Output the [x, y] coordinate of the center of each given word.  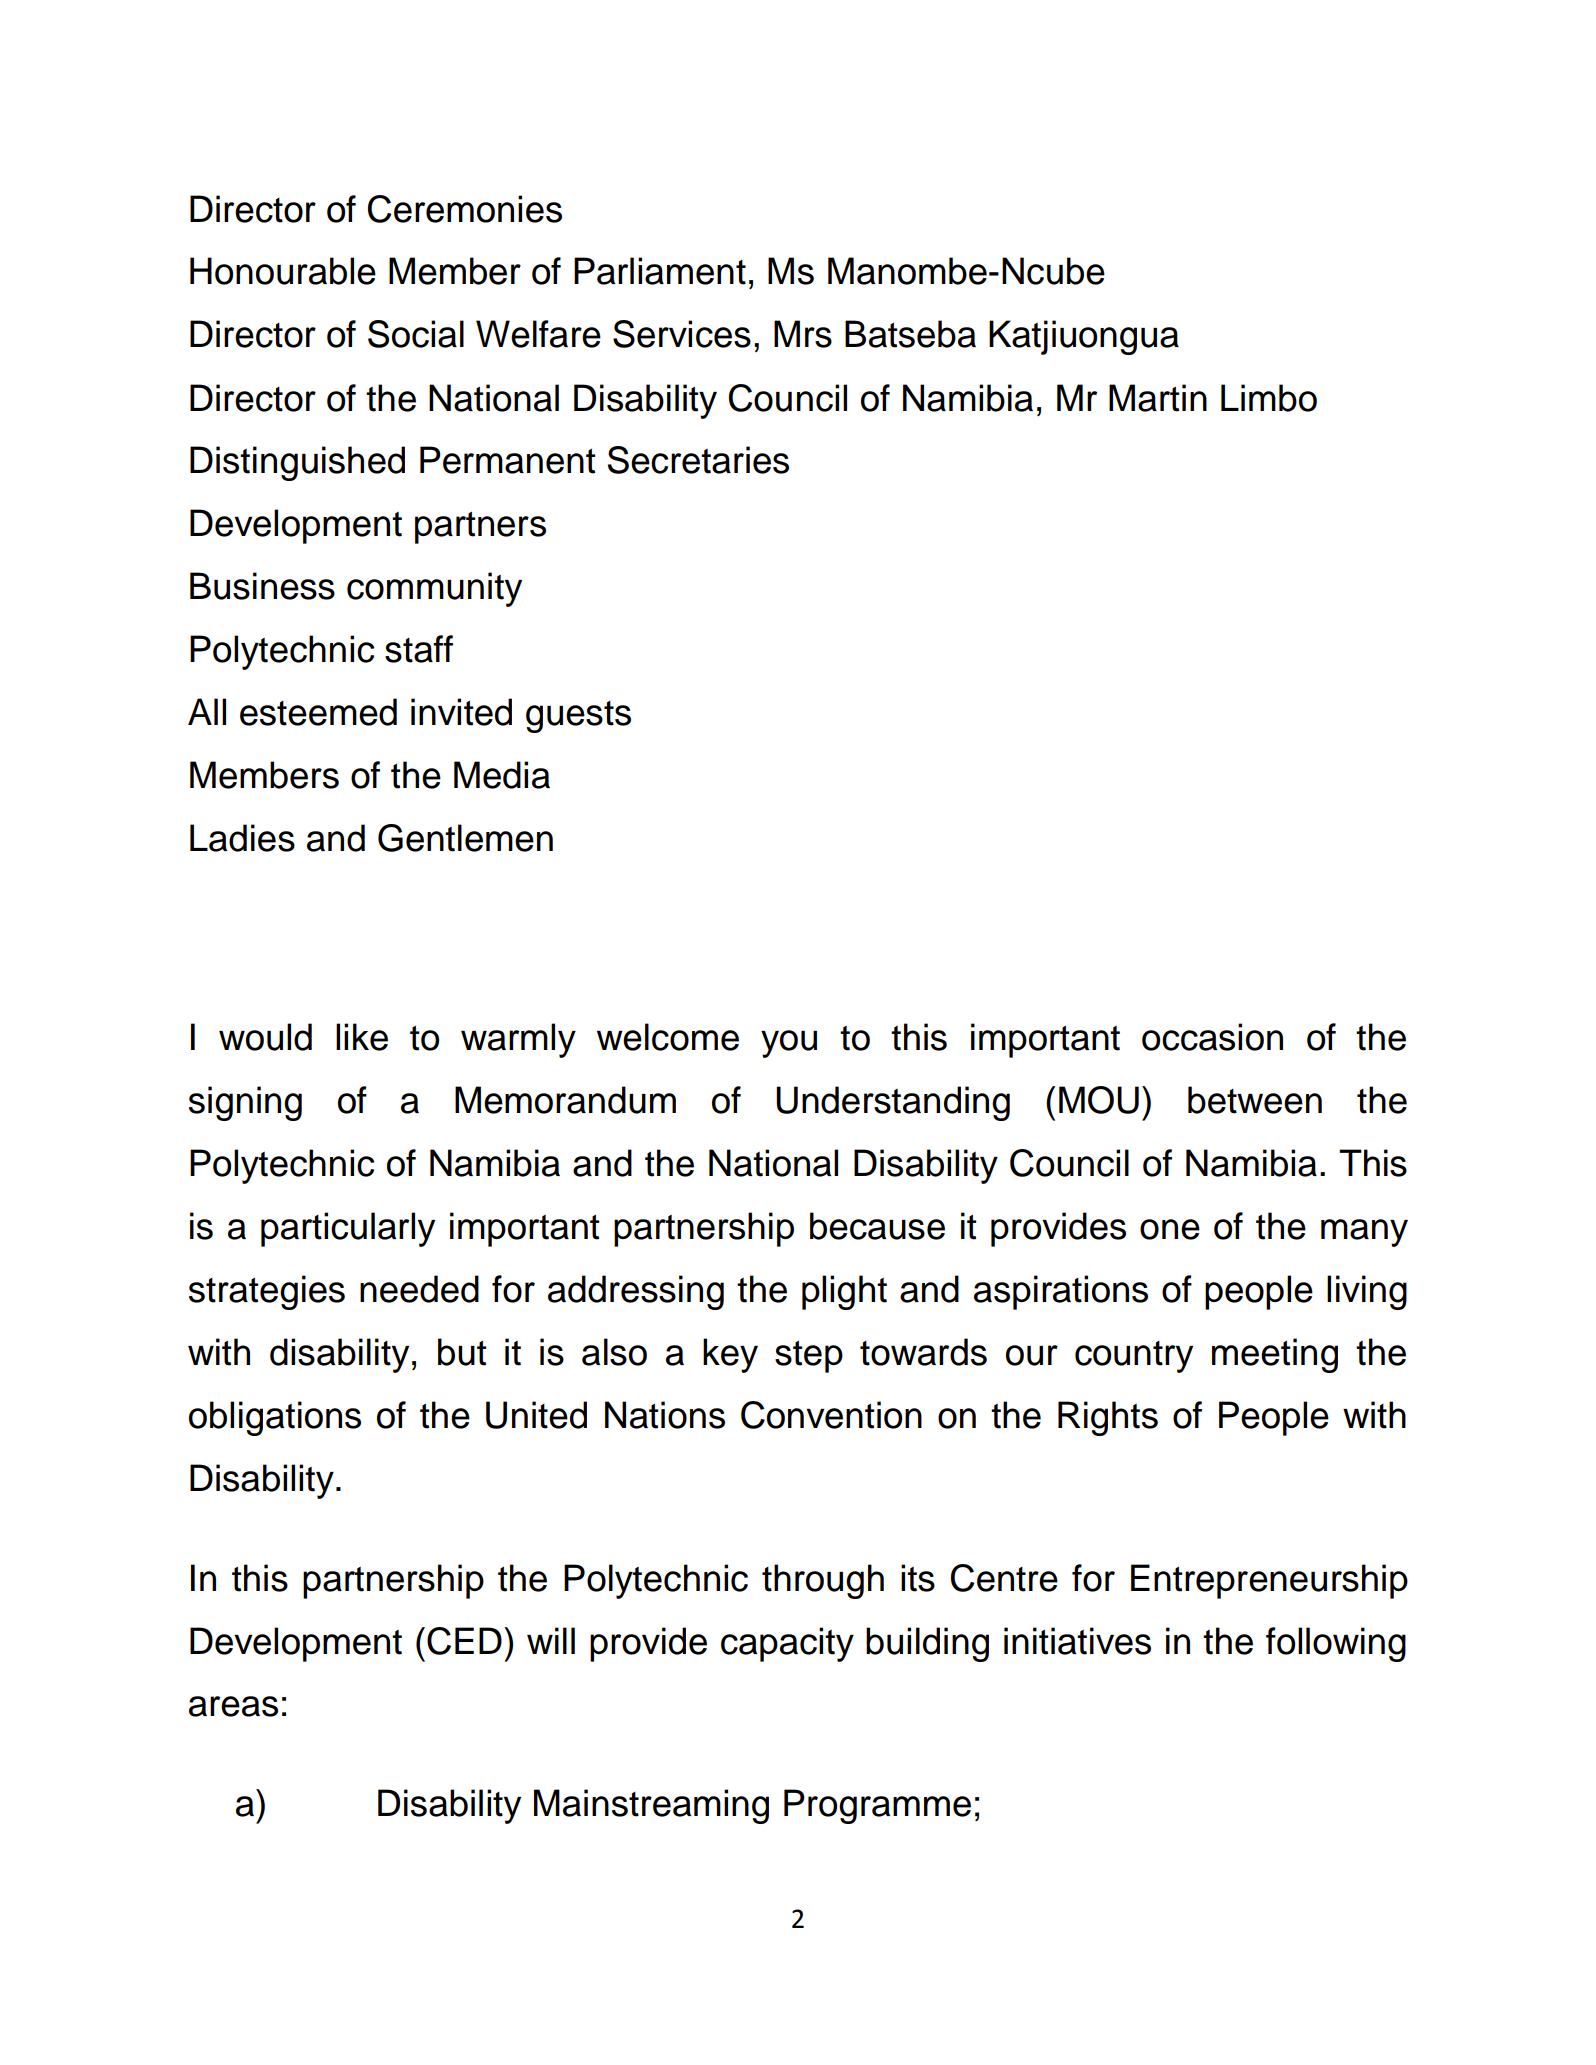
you [789, 1044]
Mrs [803, 334]
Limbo [1269, 398]
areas [233, 1706]
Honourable [283, 271]
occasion [1212, 1037]
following [1336, 1644]
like [362, 1037]
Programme [877, 1806]
